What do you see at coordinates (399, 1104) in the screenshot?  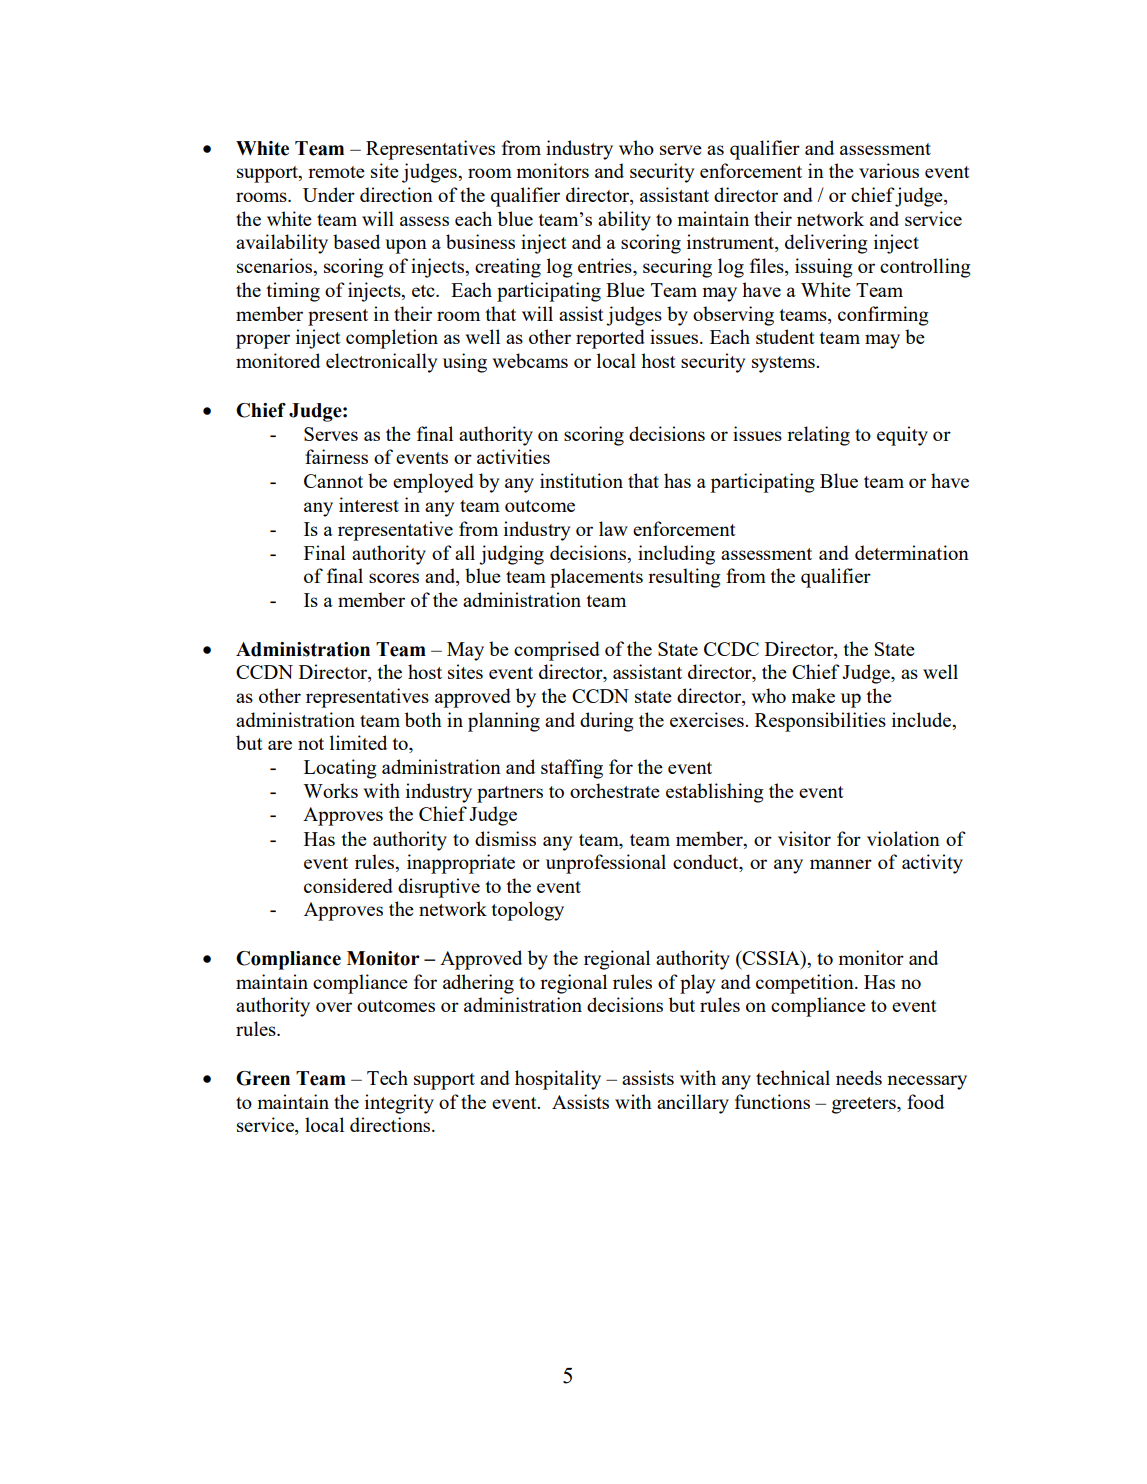 I see `integrity` at bounding box center [399, 1104].
